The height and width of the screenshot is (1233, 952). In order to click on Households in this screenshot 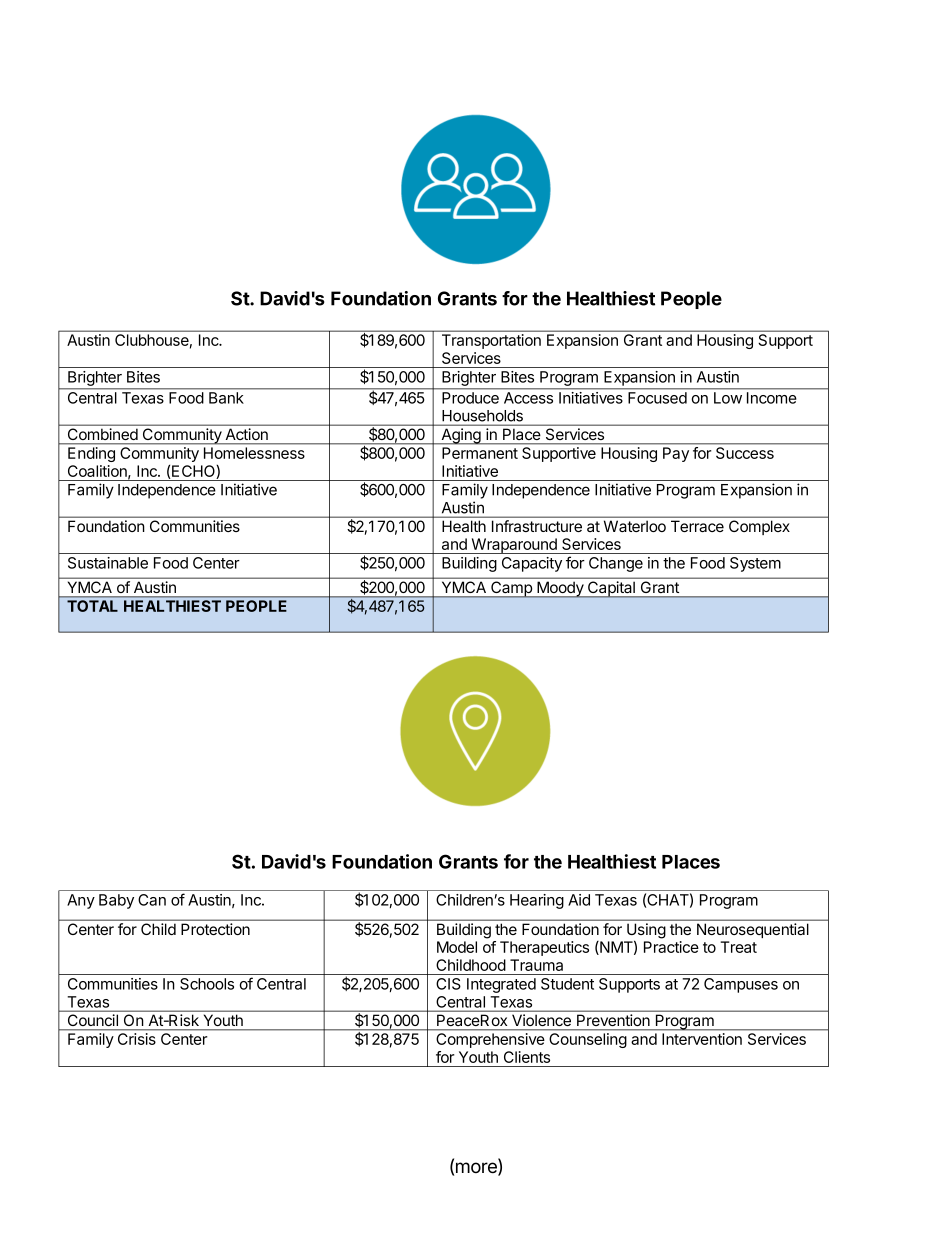, I will do `click(482, 416)`.
